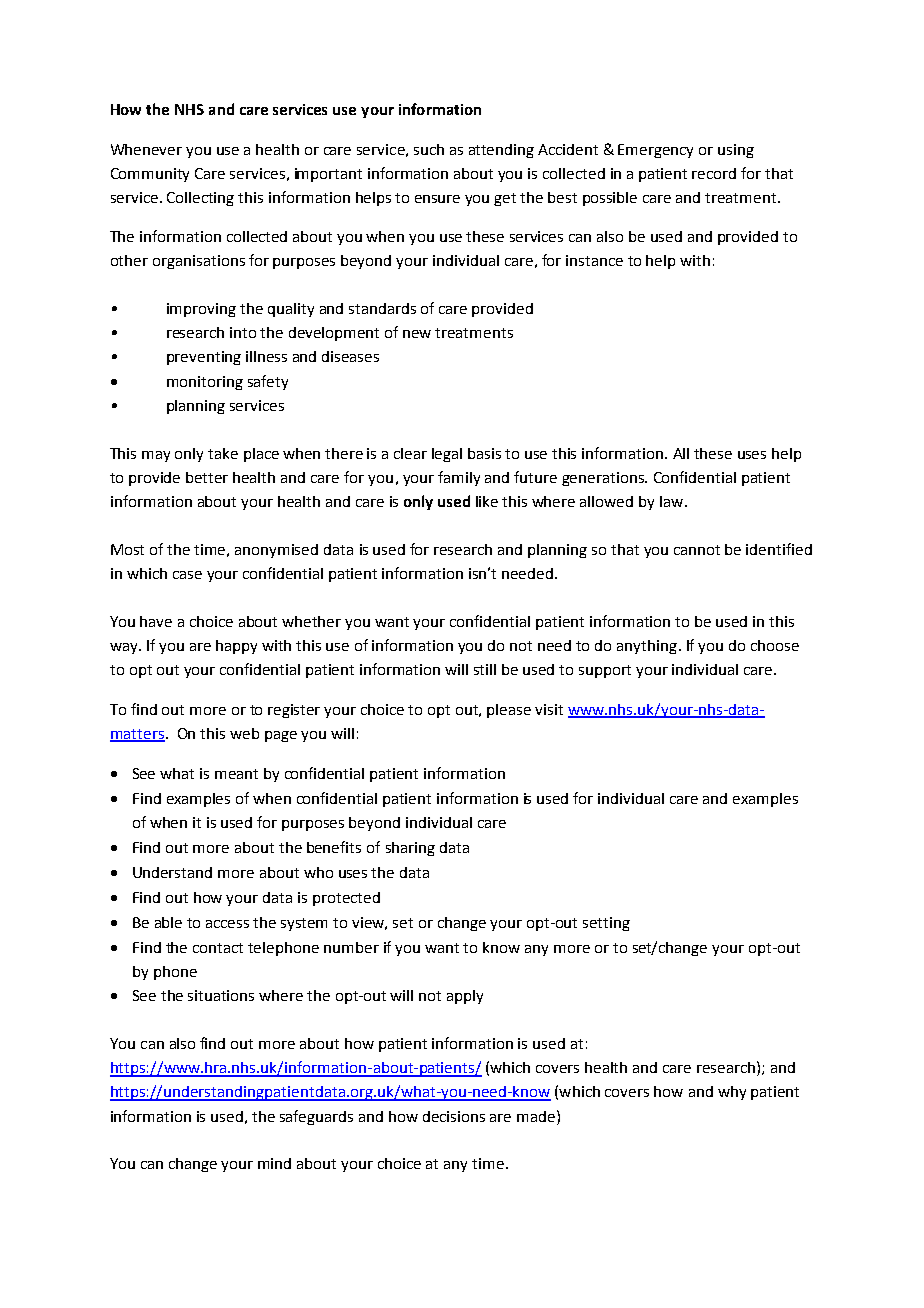 This image has height=1308, width=924. Describe the element at coordinates (459, 478) in the image. I see `family` at that location.
